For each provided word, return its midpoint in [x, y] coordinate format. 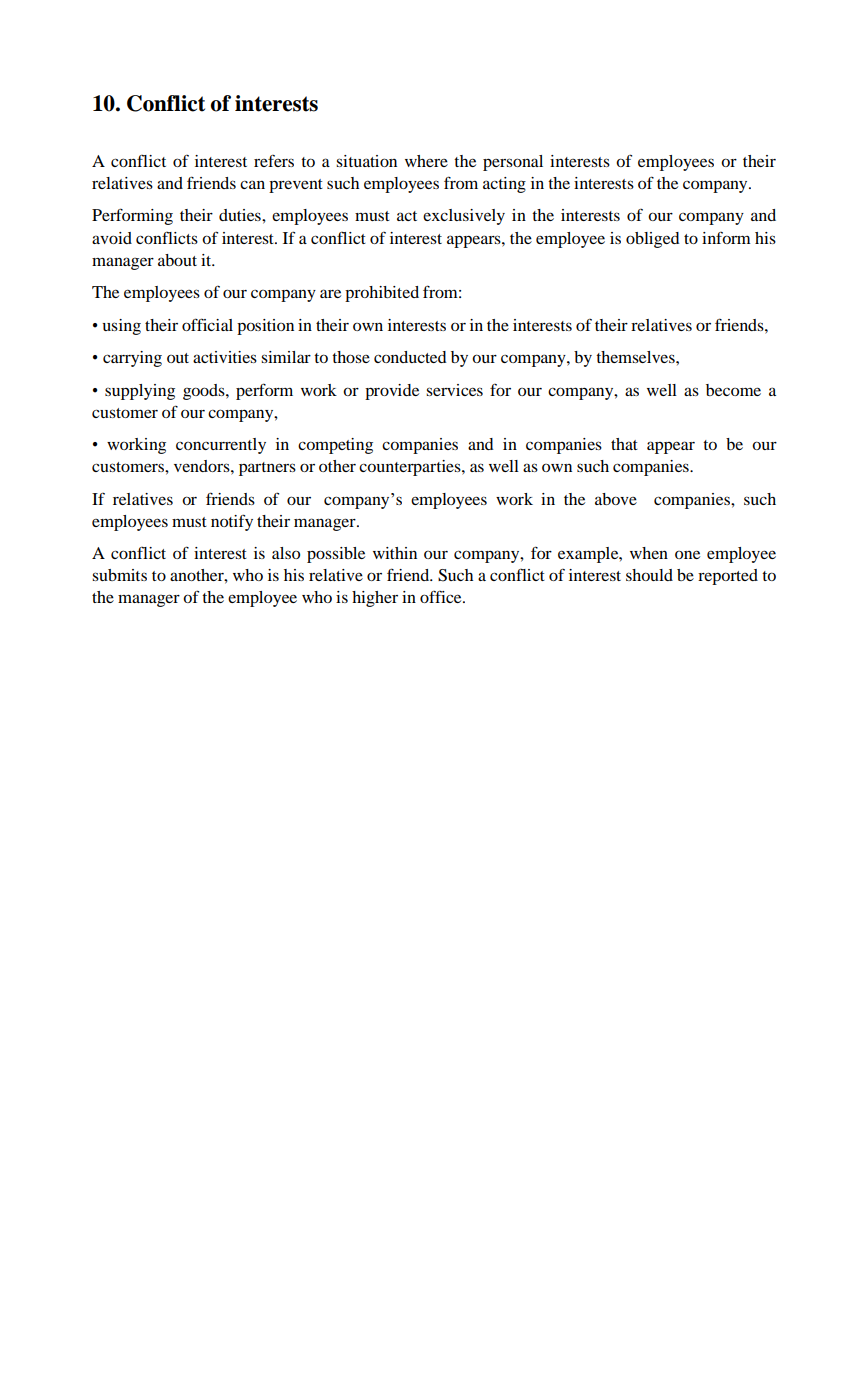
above [616, 499]
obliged [653, 240]
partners [267, 469]
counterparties [411, 468]
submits [119, 575]
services [454, 390]
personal [513, 163]
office [442, 597]
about [177, 260]
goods [205, 392]
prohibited [382, 294]
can [252, 184]
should [649, 575]
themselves [636, 357]
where [426, 161]
